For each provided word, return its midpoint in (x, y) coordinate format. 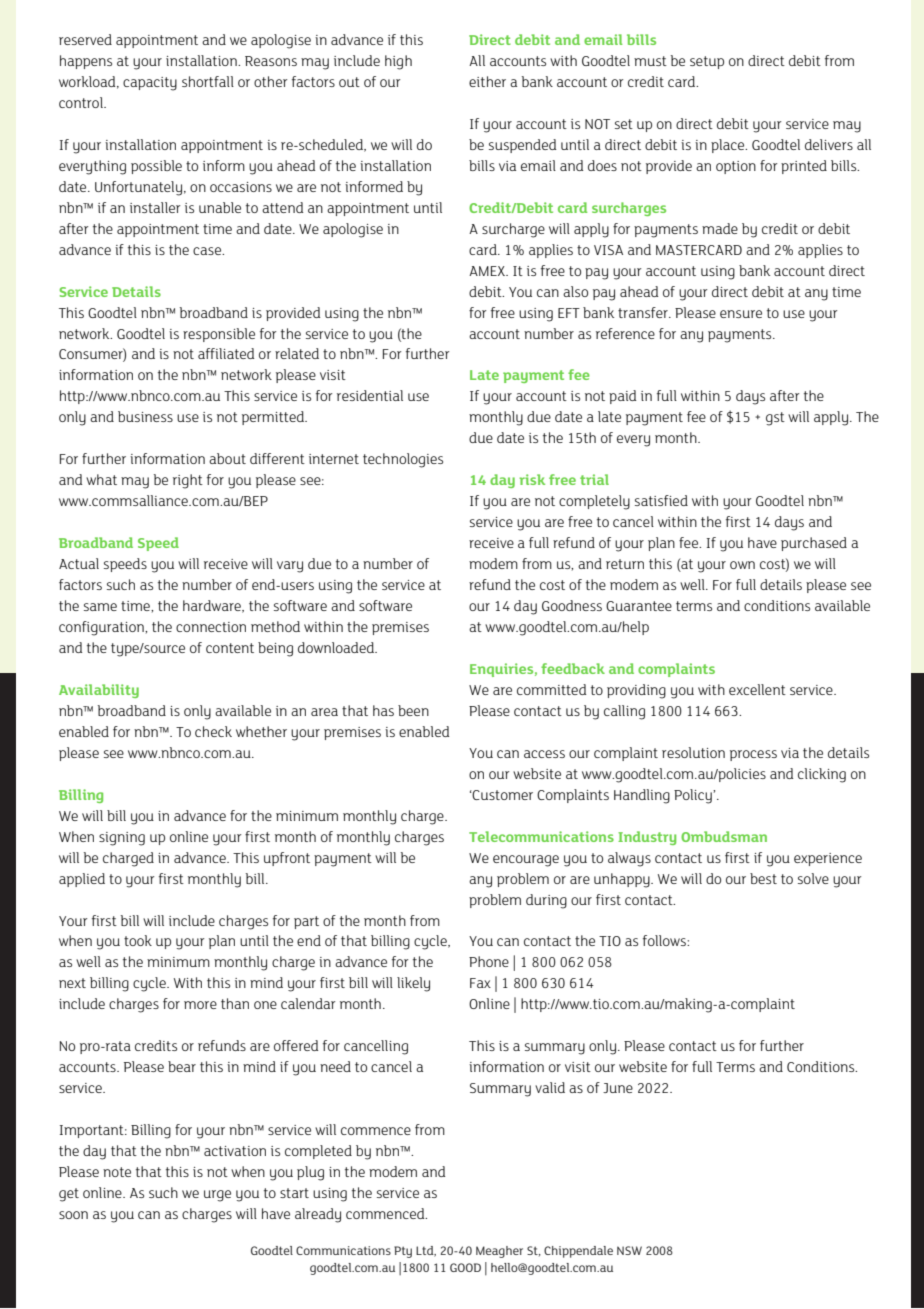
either (487, 81)
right (188, 481)
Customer (502, 795)
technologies (403, 460)
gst (775, 419)
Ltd (426, 1251)
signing (122, 839)
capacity (150, 84)
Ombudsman (724, 836)
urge (217, 1196)
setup (707, 62)
